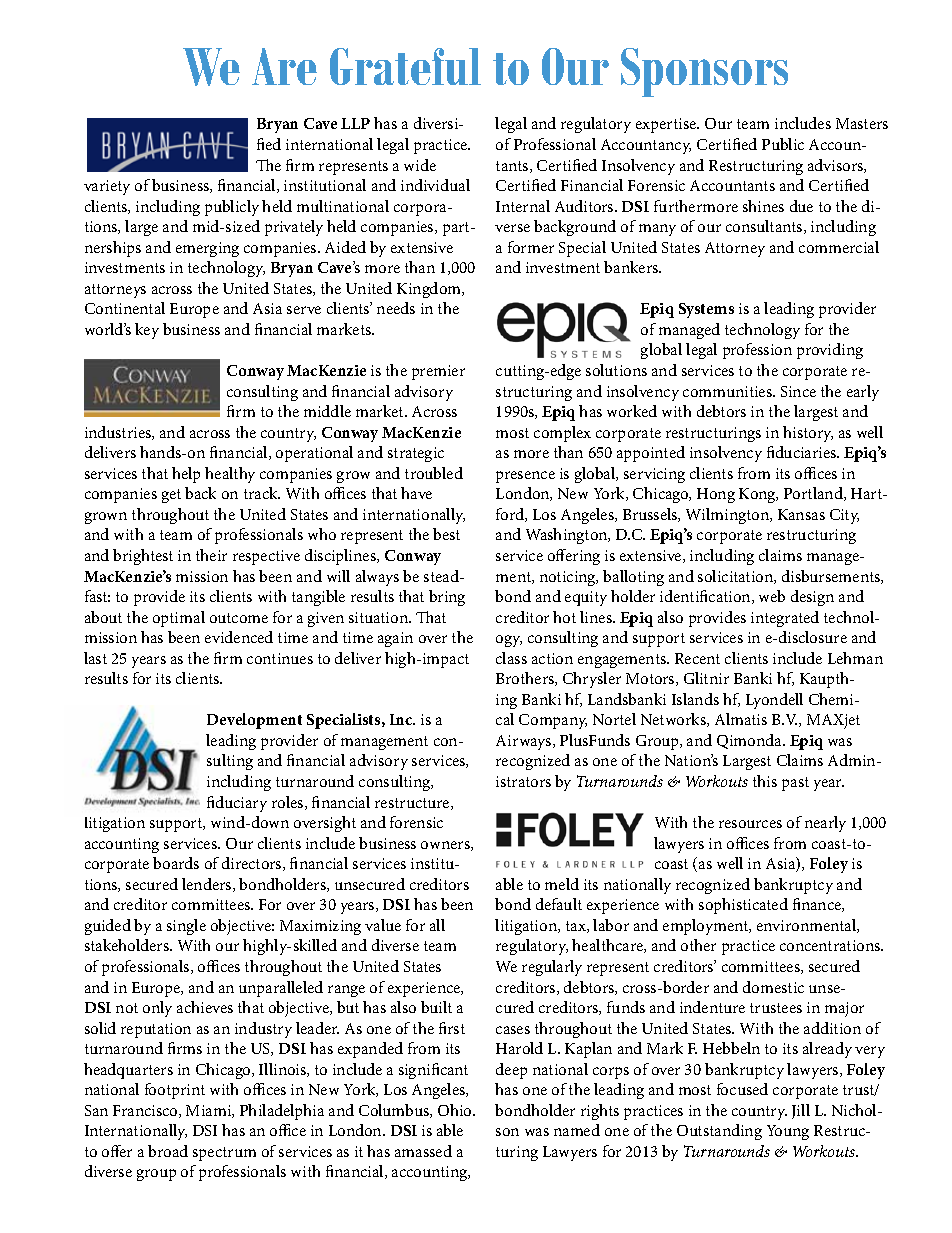  Describe the element at coordinates (179, 619) in the screenshot. I see `optimal` at that location.
